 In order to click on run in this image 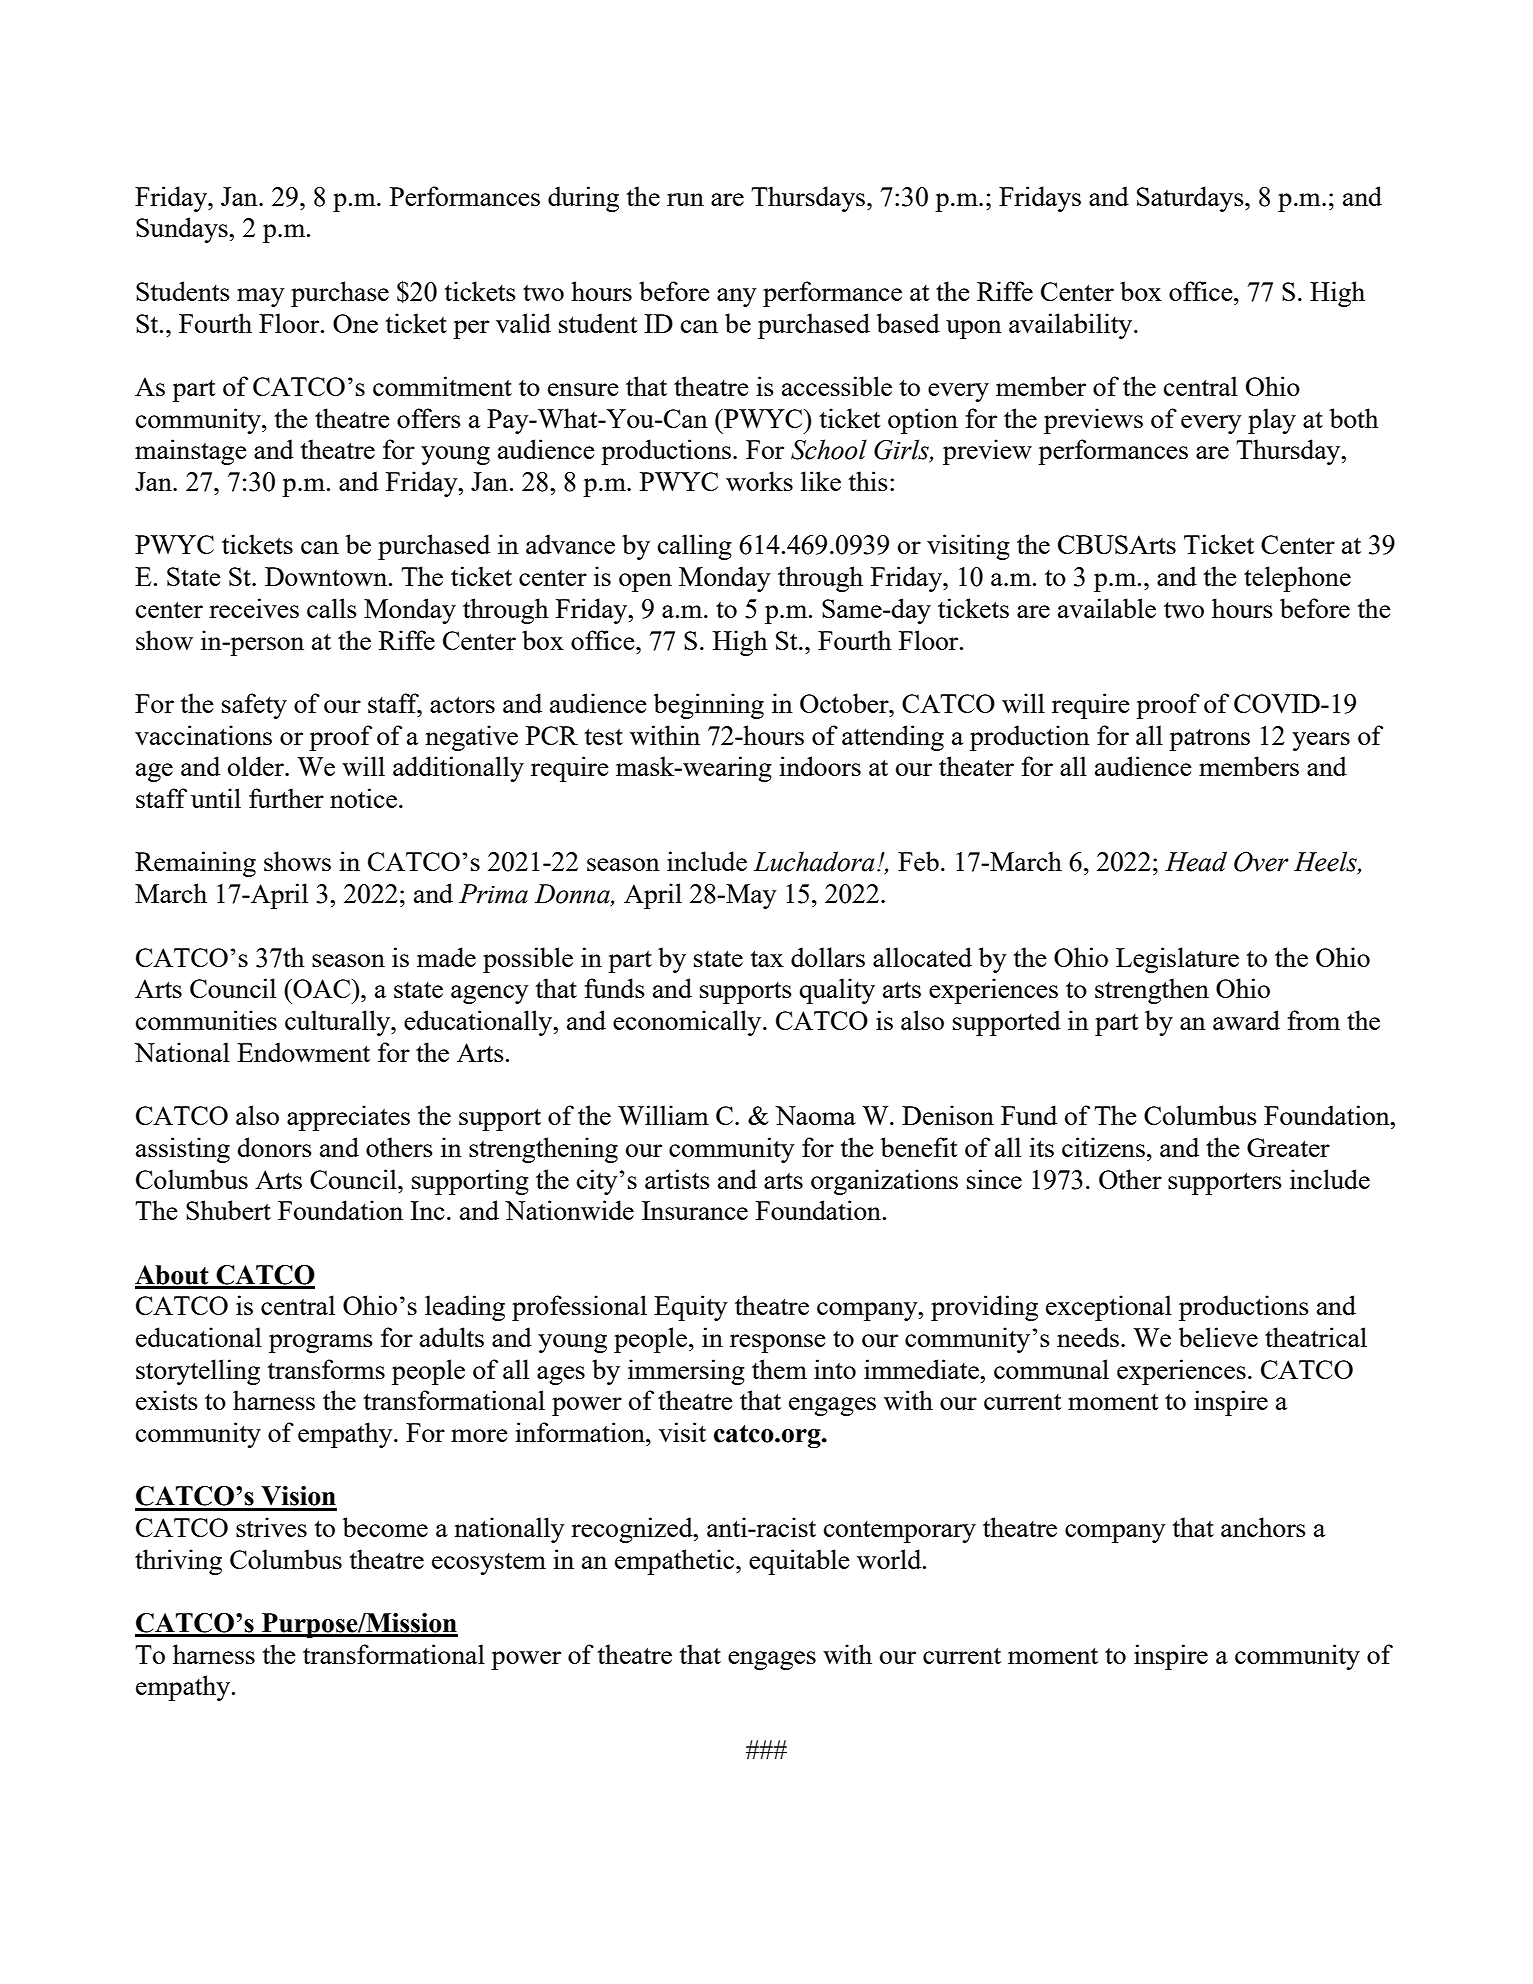, I will do `click(685, 199)`.
